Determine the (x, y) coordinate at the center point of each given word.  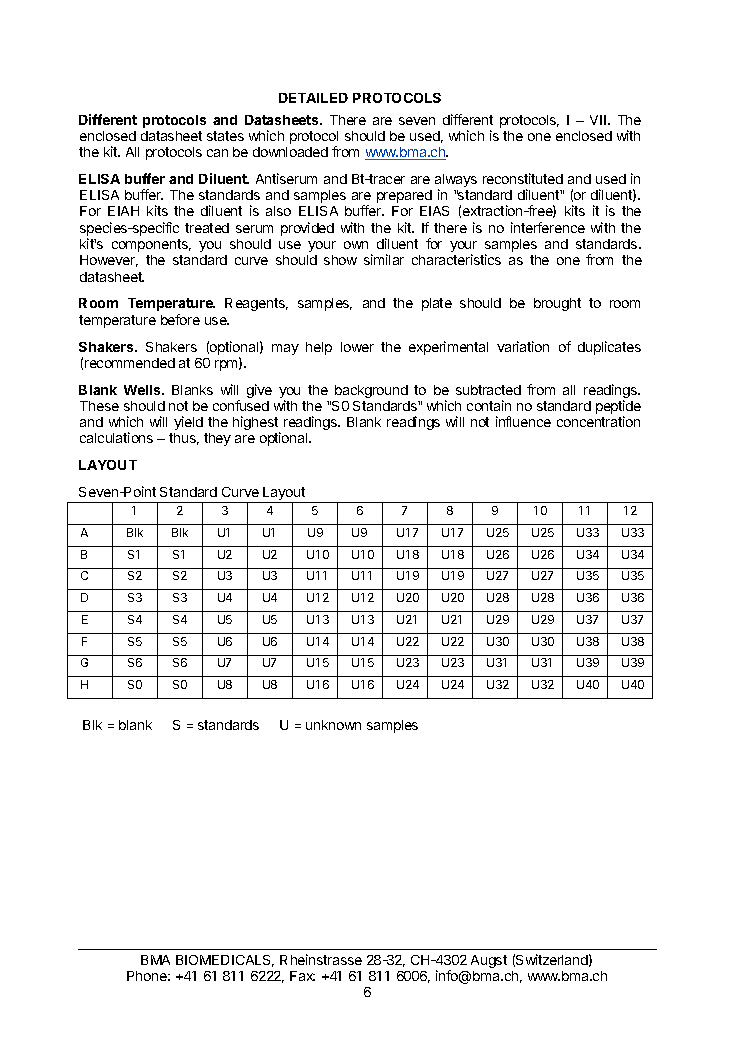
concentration (598, 421)
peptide (618, 408)
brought (557, 304)
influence (523, 421)
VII (598, 120)
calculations (116, 437)
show (340, 260)
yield (188, 423)
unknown (333, 725)
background (371, 391)
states (225, 136)
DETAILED (313, 98)
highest (256, 424)
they (217, 439)
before (180, 319)
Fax (302, 976)
